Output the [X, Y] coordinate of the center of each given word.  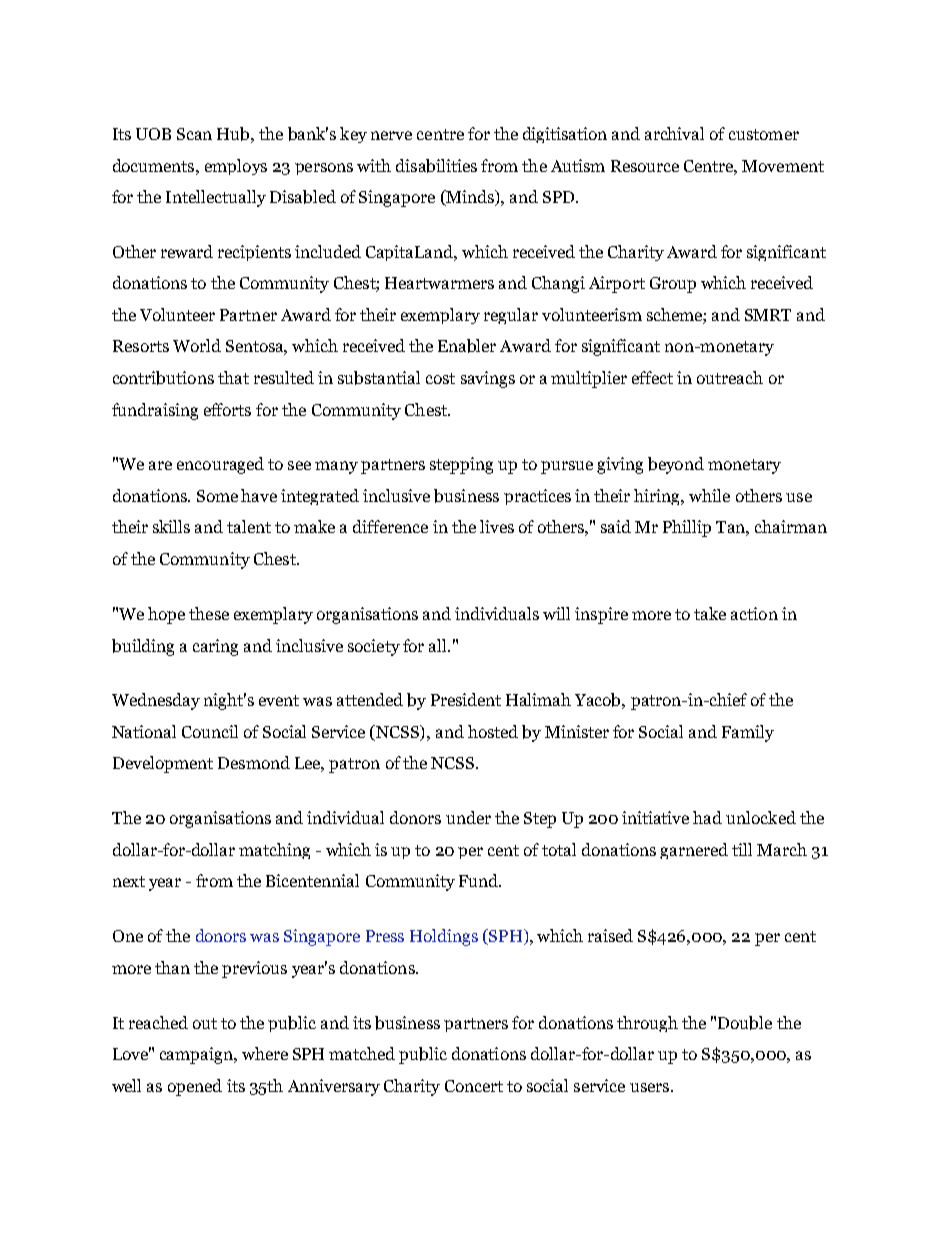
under [468, 817]
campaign [197, 1055]
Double [745, 1023]
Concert [474, 1086]
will [556, 613]
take [710, 613]
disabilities [436, 166]
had [707, 817]
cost [440, 378]
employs [236, 167]
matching [274, 851]
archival [674, 133]
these [209, 613]
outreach [730, 377]
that [233, 377]
